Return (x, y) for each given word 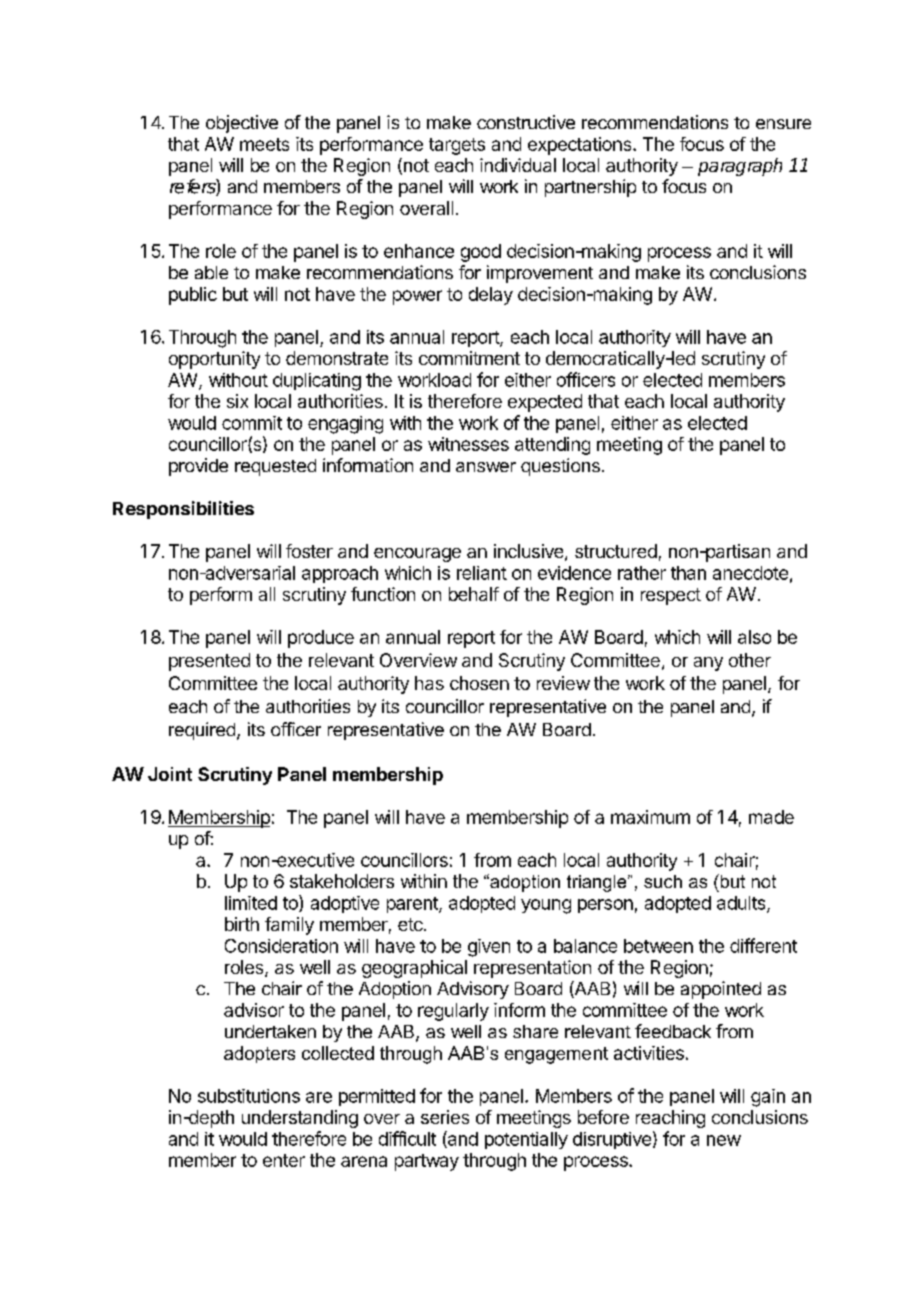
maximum (650, 817)
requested (275, 467)
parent (413, 905)
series (445, 1117)
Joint (170, 774)
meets (264, 144)
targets (457, 146)
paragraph (740, 167)
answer (486, 467)
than (688, 573)
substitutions (249, 1096)
